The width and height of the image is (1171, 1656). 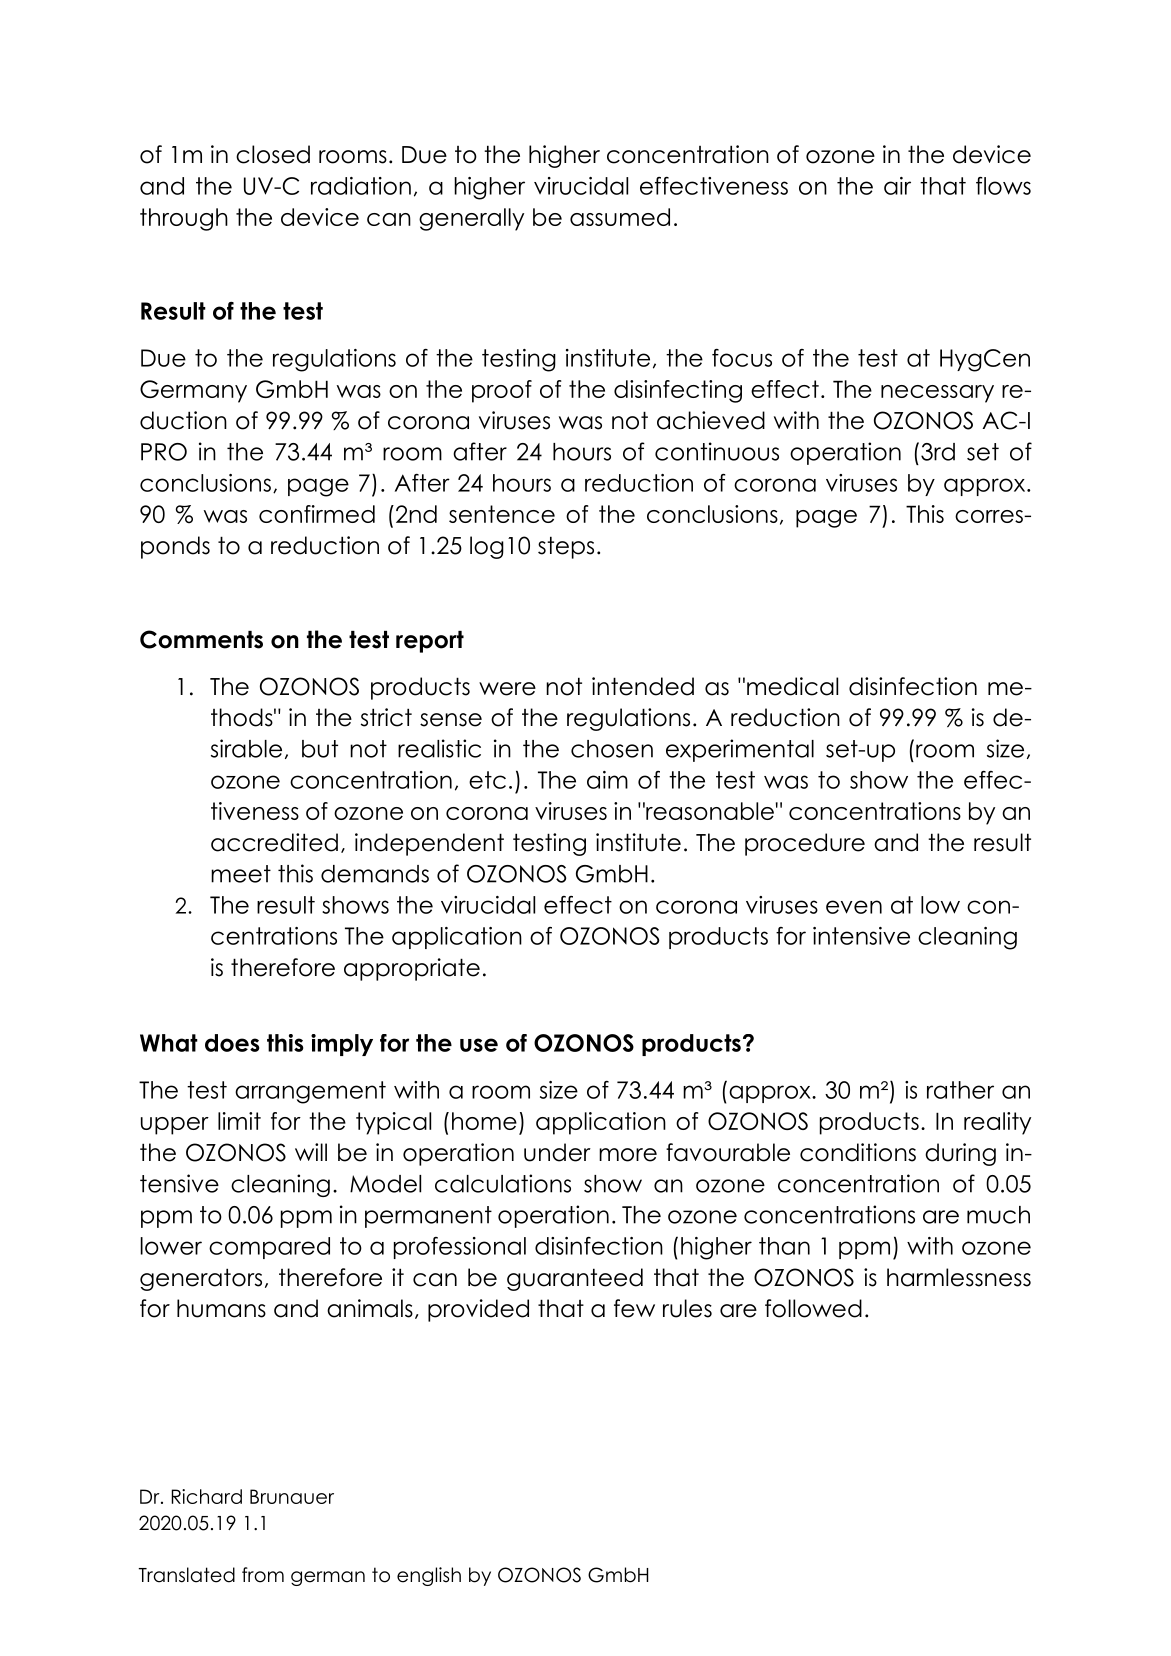 I want to click on medical, so click(x=792, y=686).
